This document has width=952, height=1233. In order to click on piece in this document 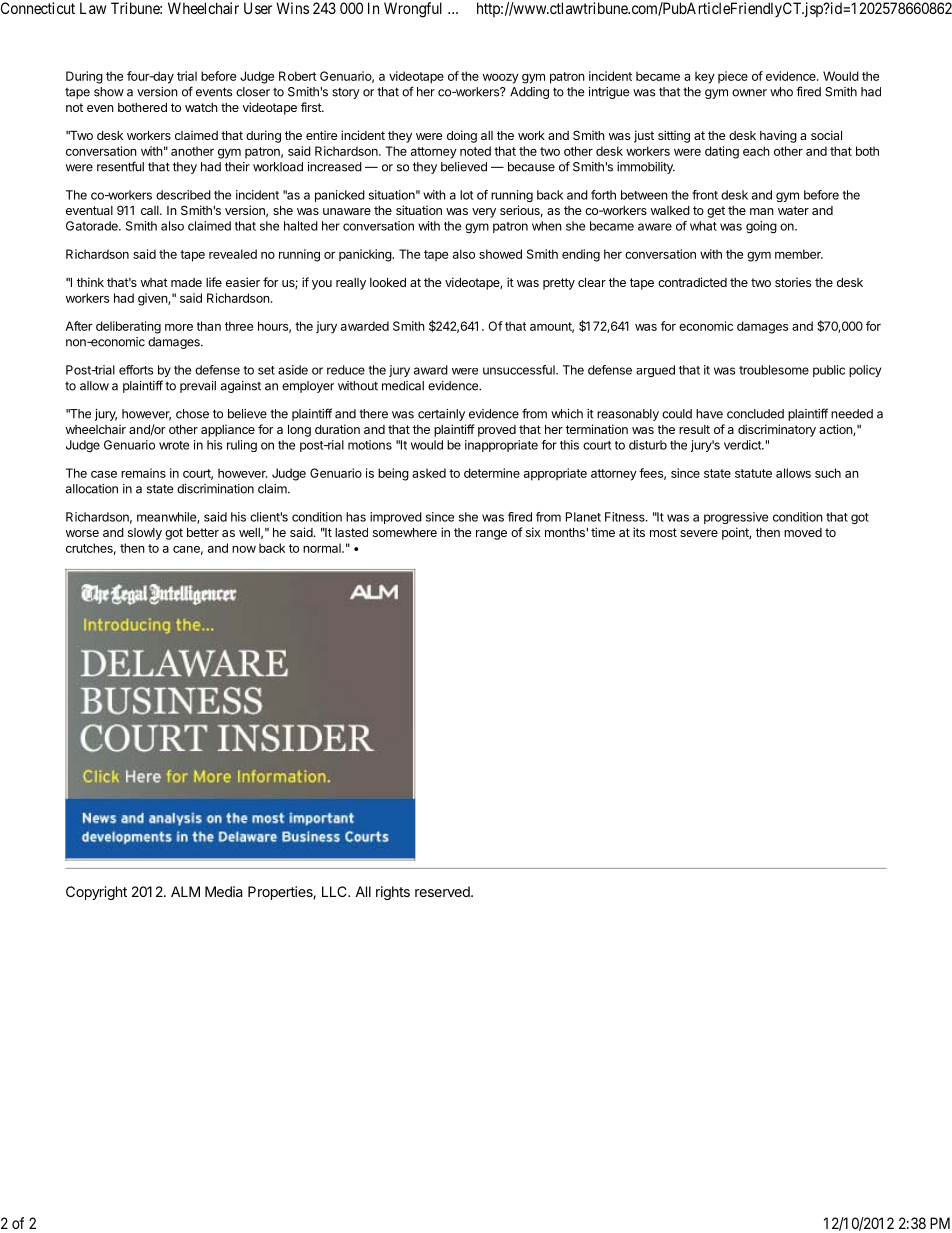, I will do `click(733, 77)`.
